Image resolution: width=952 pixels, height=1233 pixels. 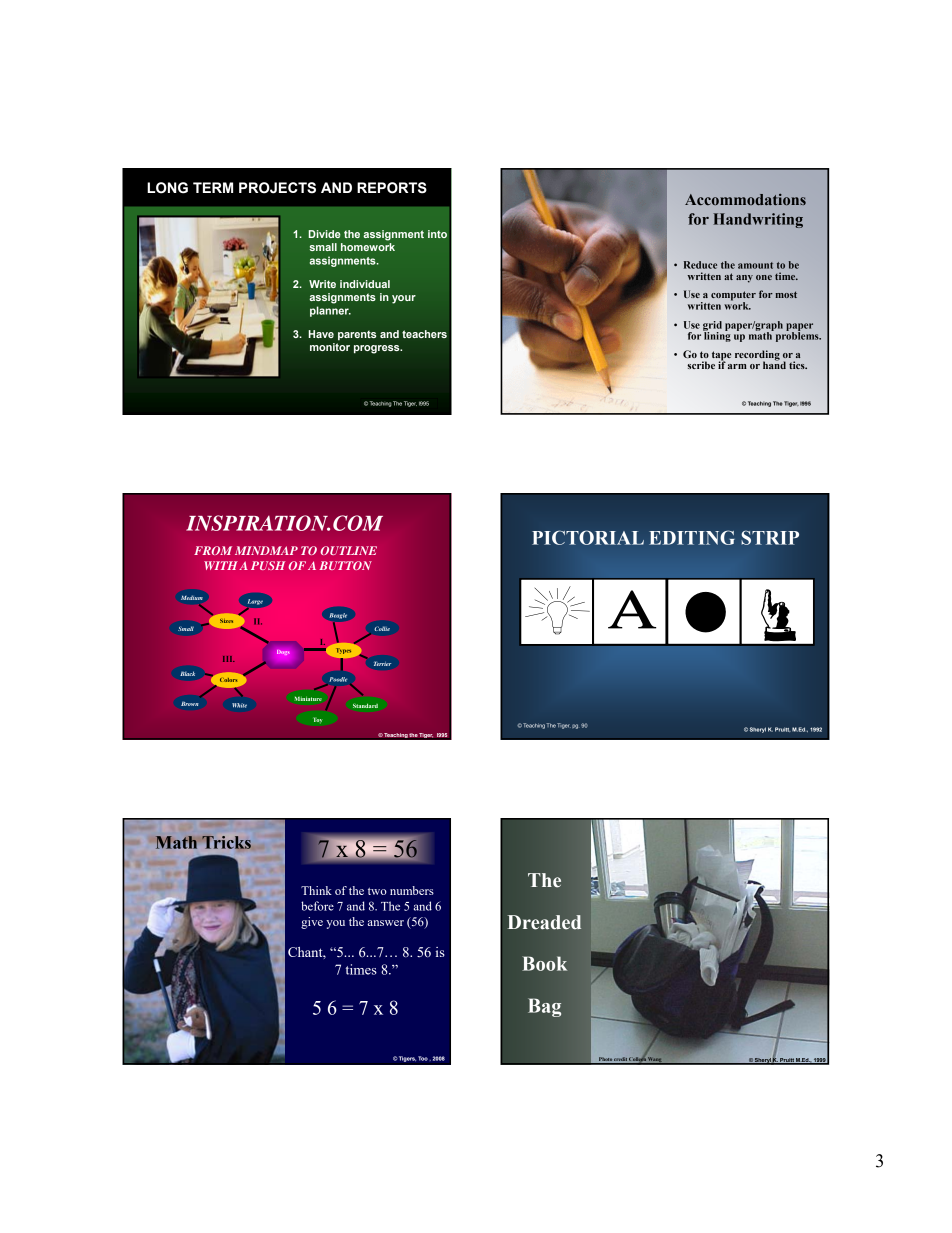 What do you see at coordinates (737, 366) in the image?
I see `arm` at bounding box center [737, 366].
